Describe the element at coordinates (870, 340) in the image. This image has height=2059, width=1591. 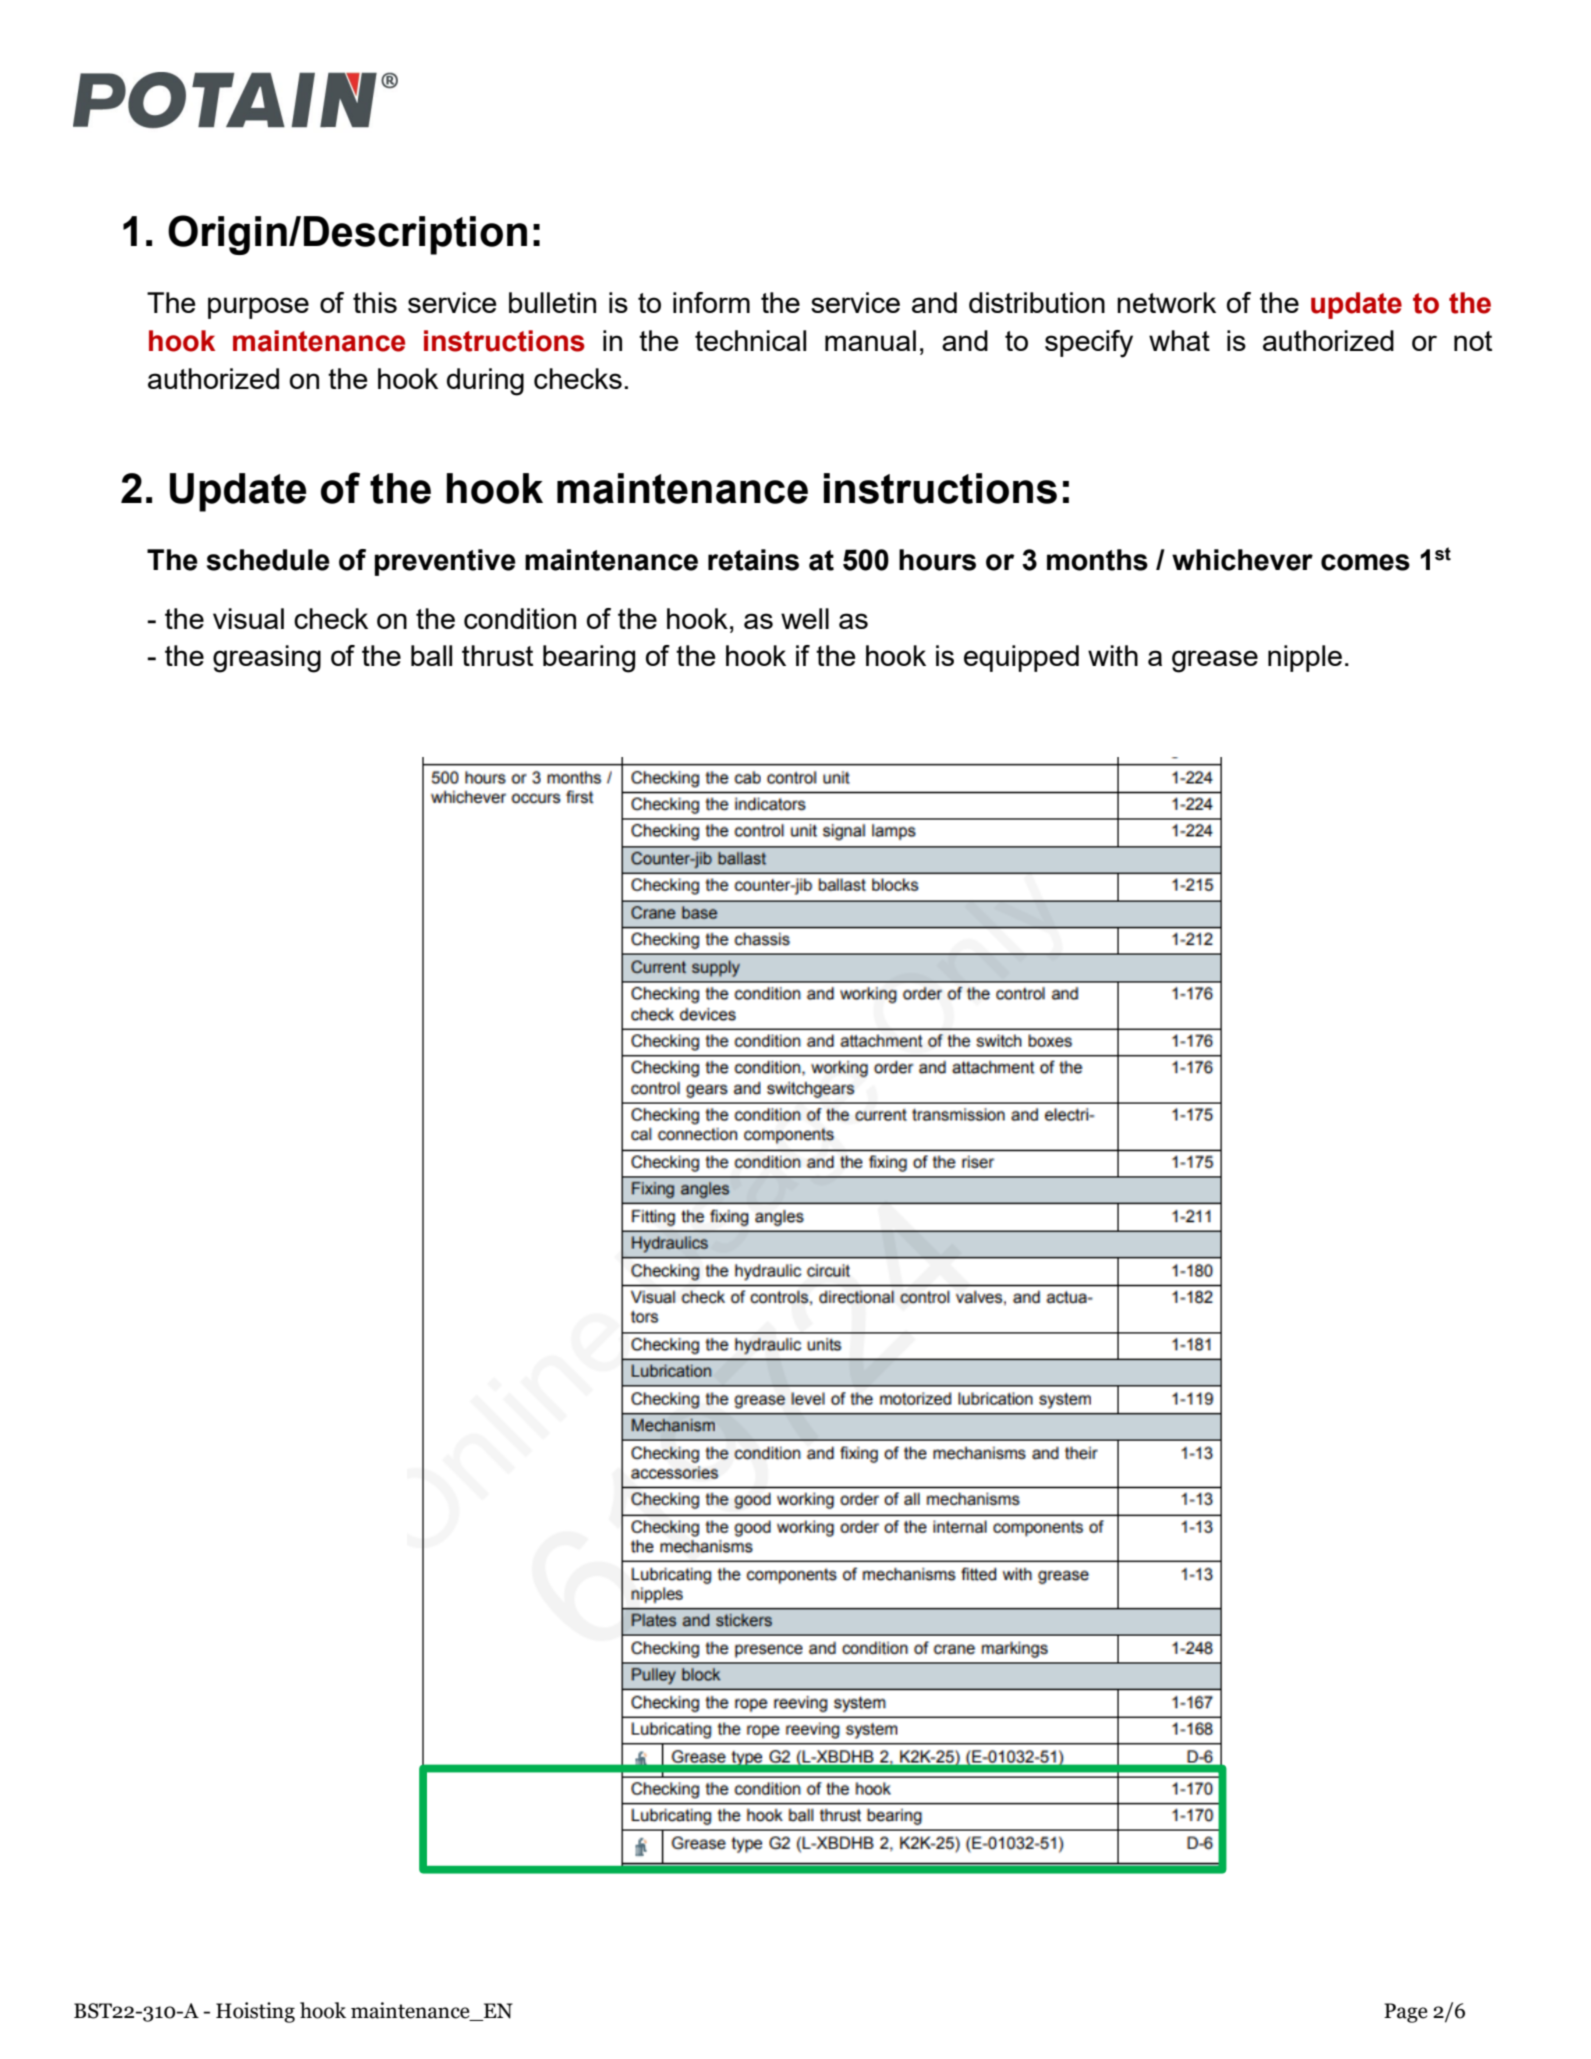
I see `manual` at that location.
